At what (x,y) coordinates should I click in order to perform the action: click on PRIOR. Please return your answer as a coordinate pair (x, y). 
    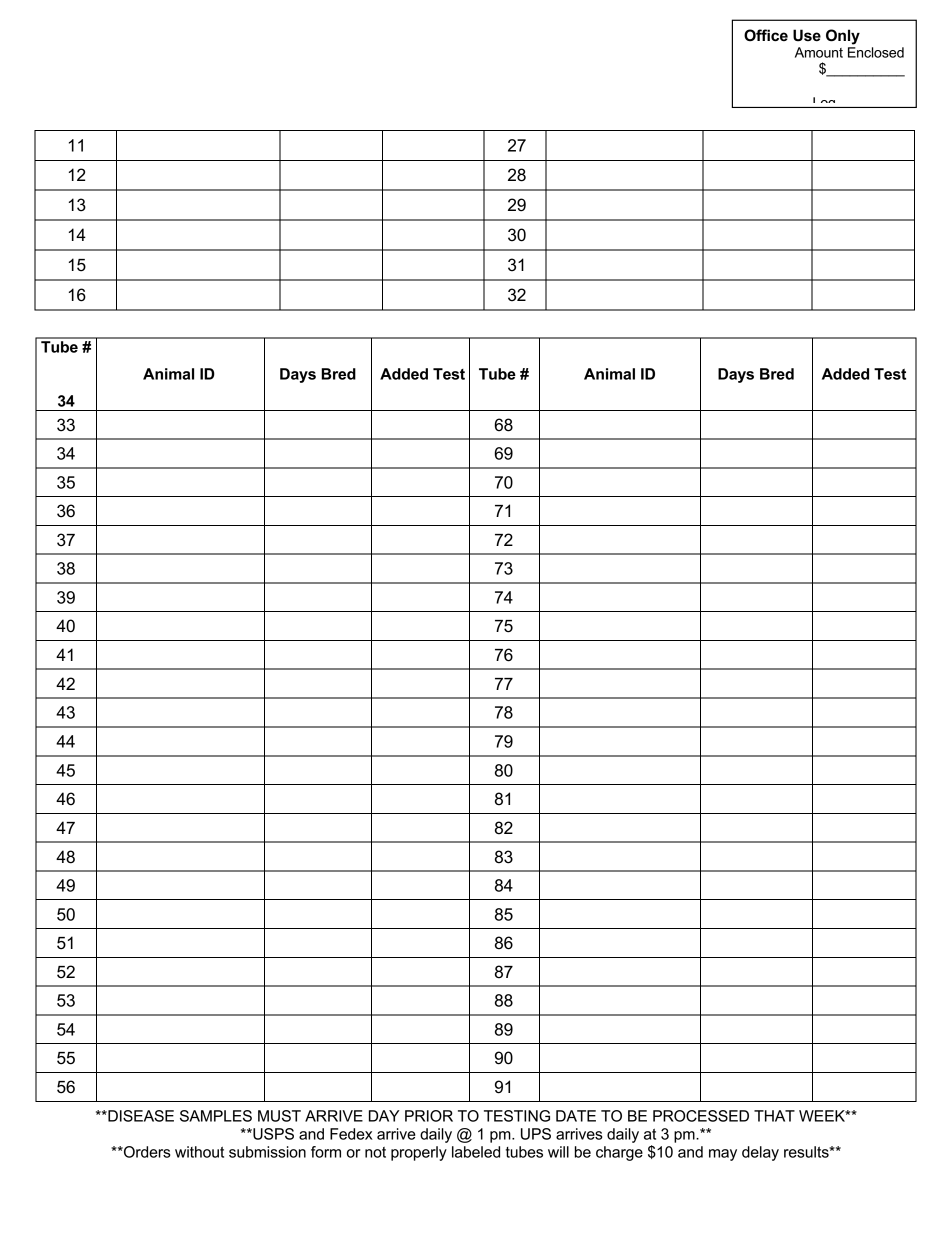
    Looking at the image, I should click on (429, 1116).
